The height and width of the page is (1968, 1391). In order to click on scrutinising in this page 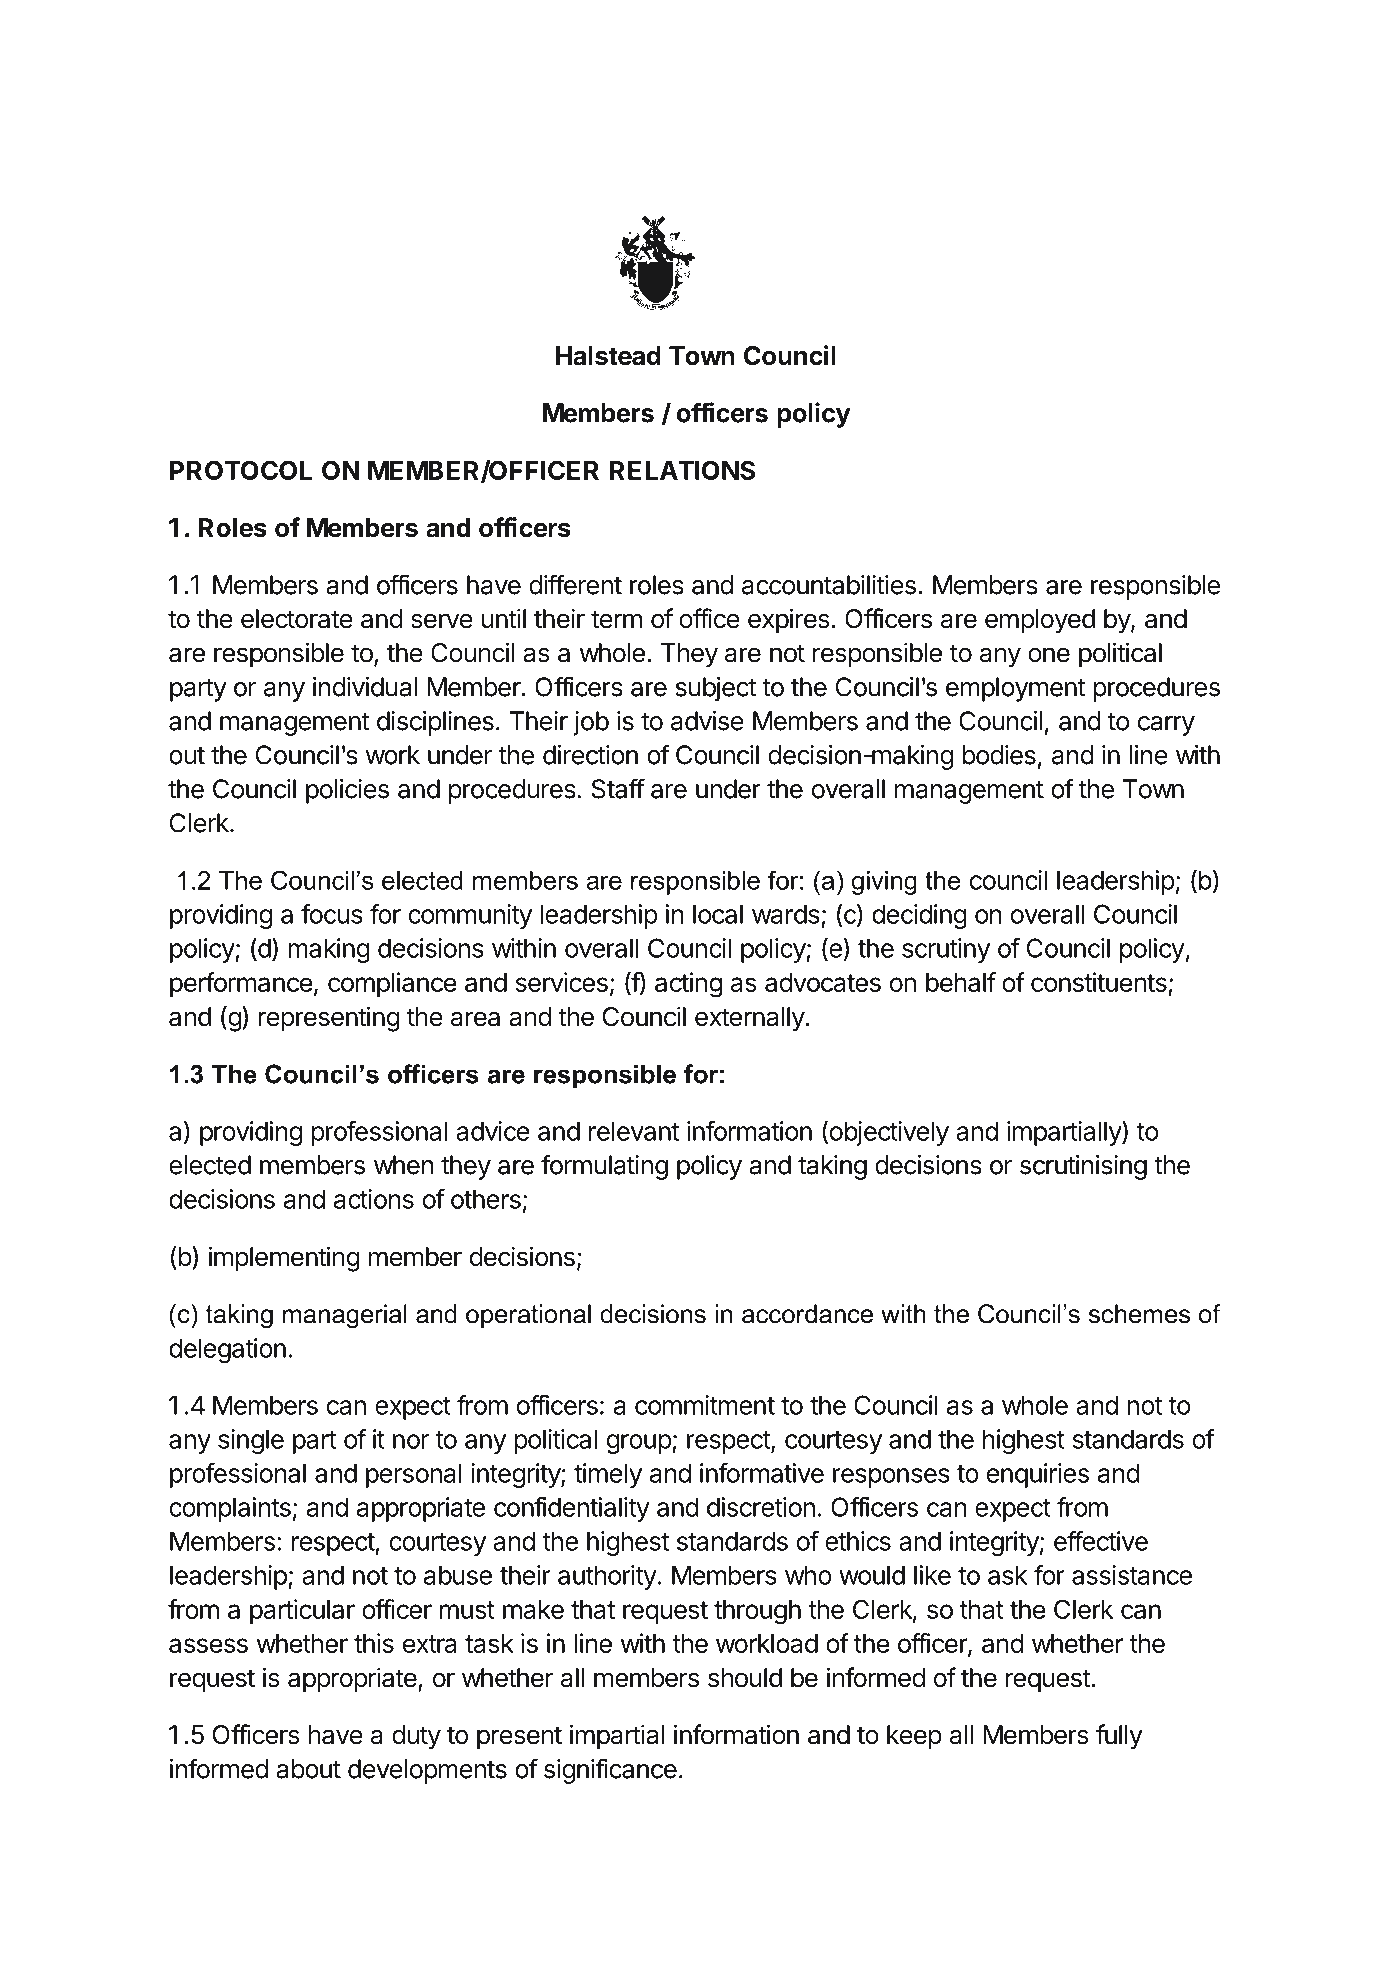, I will do `click(1083, 1167)`.
